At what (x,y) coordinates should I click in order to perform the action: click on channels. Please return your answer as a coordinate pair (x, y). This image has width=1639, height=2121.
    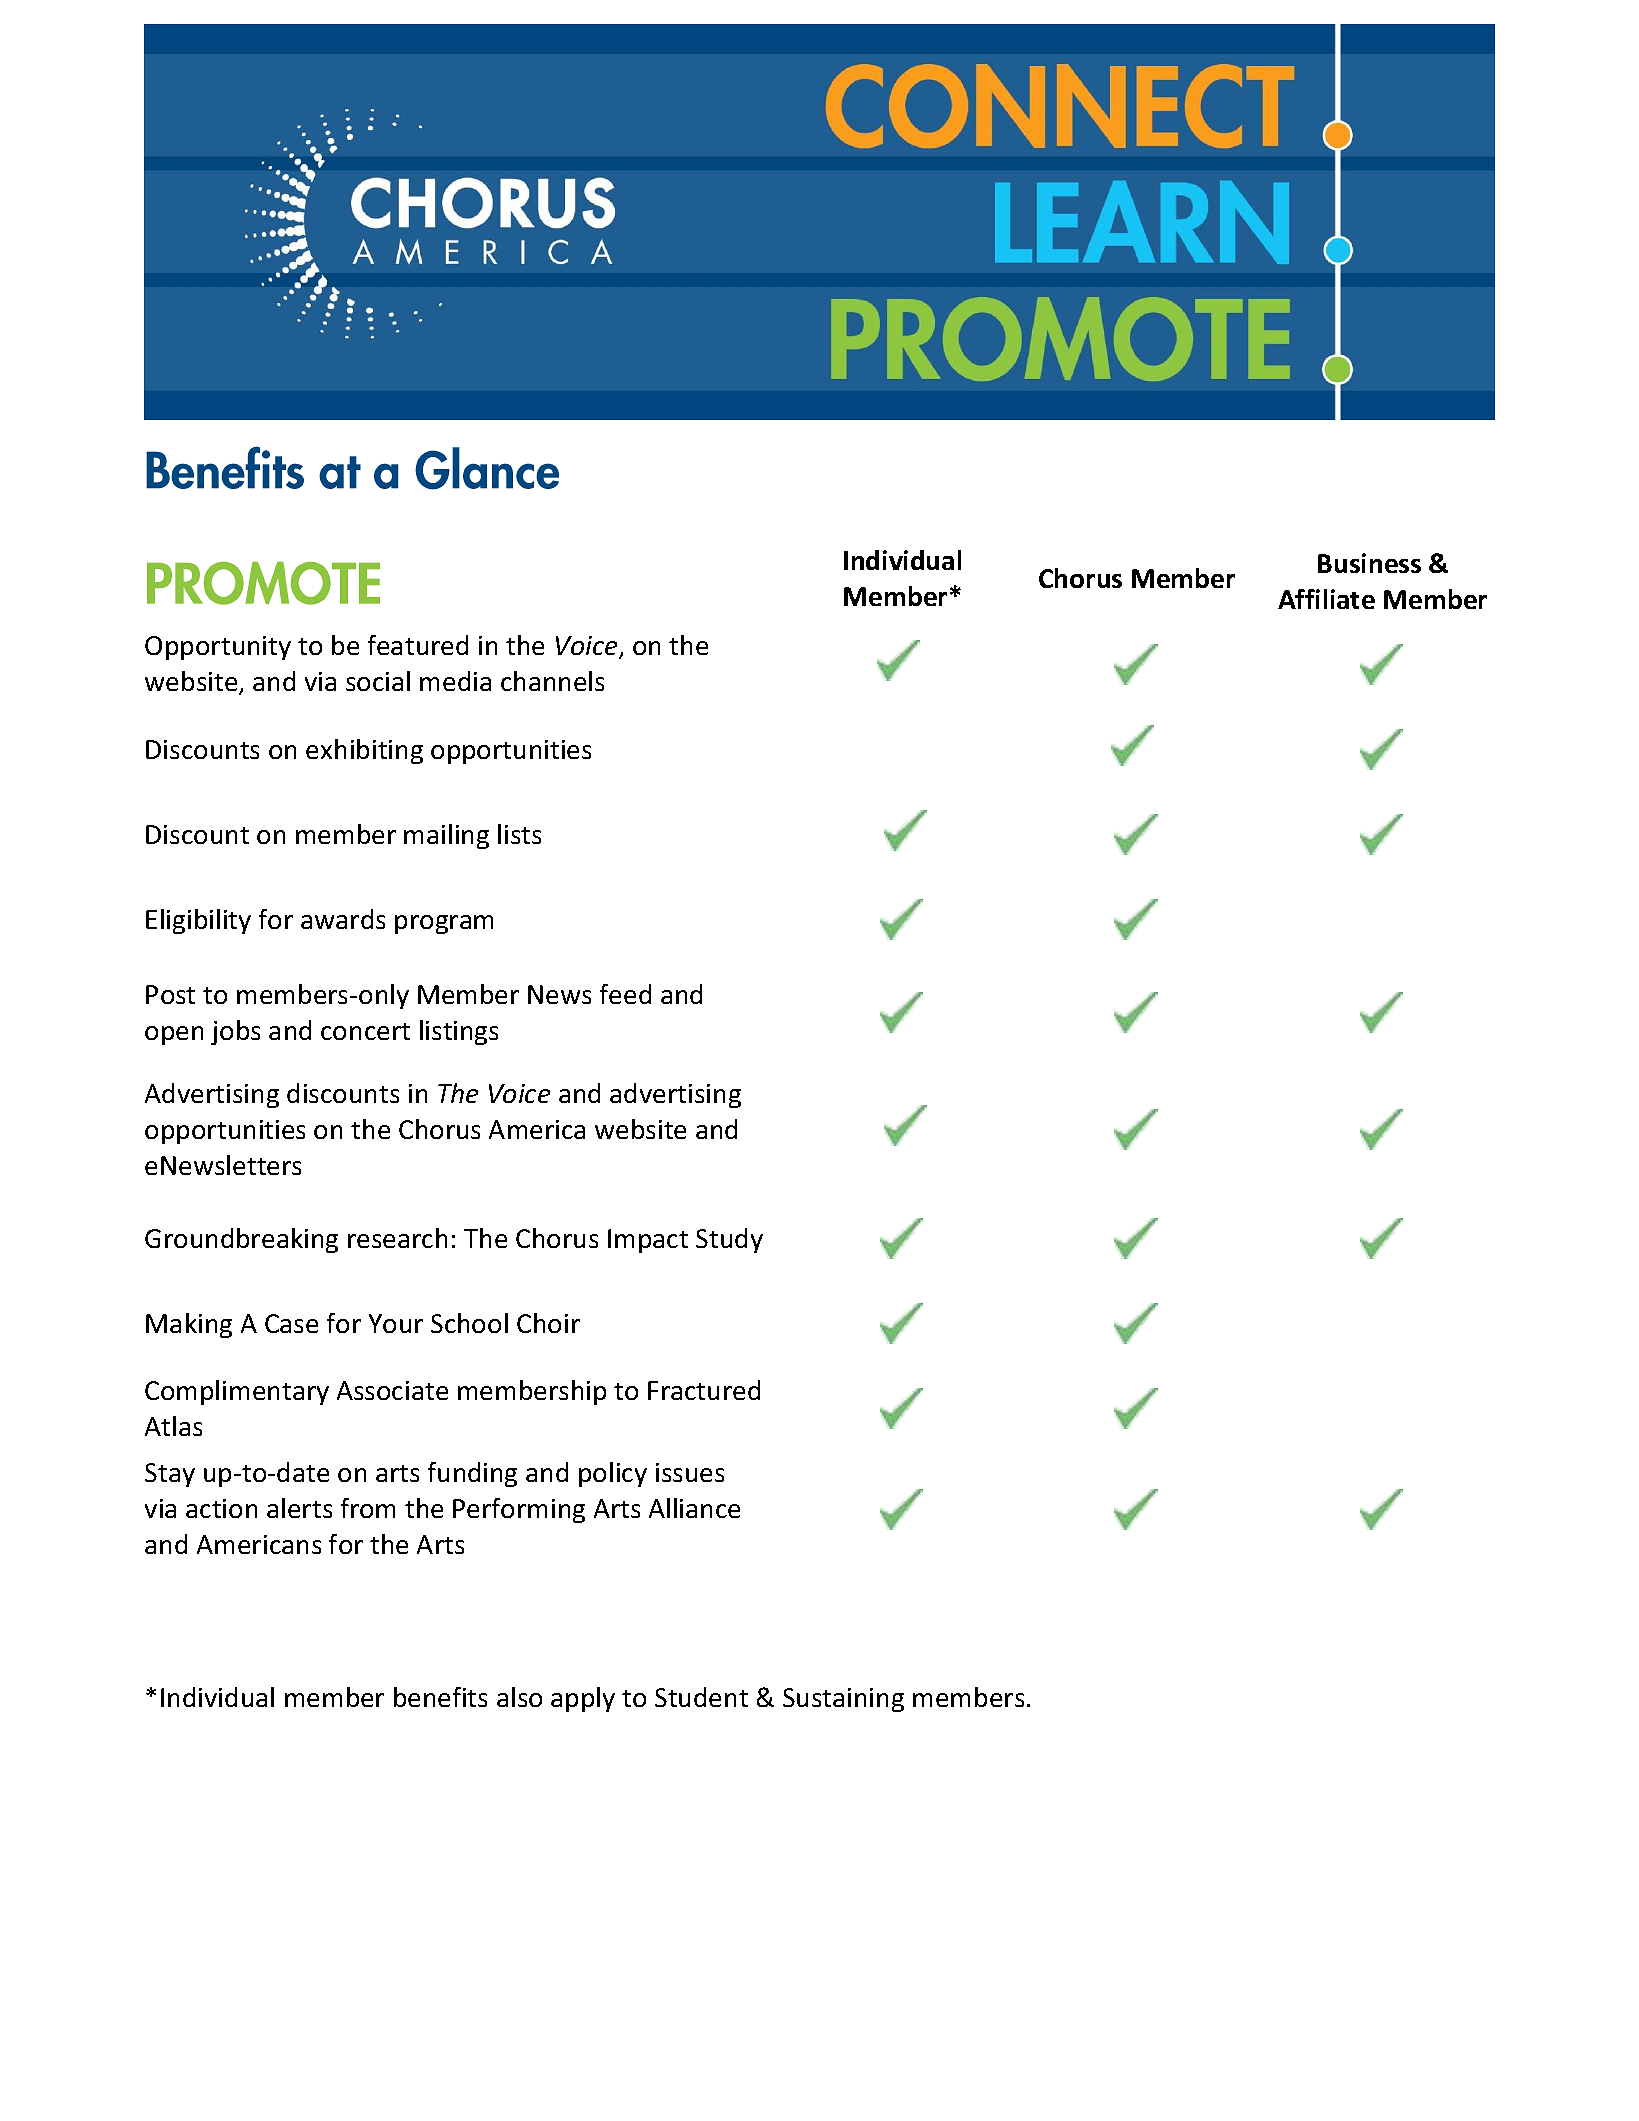
    Looking at the image, I should click on (552, 681).
